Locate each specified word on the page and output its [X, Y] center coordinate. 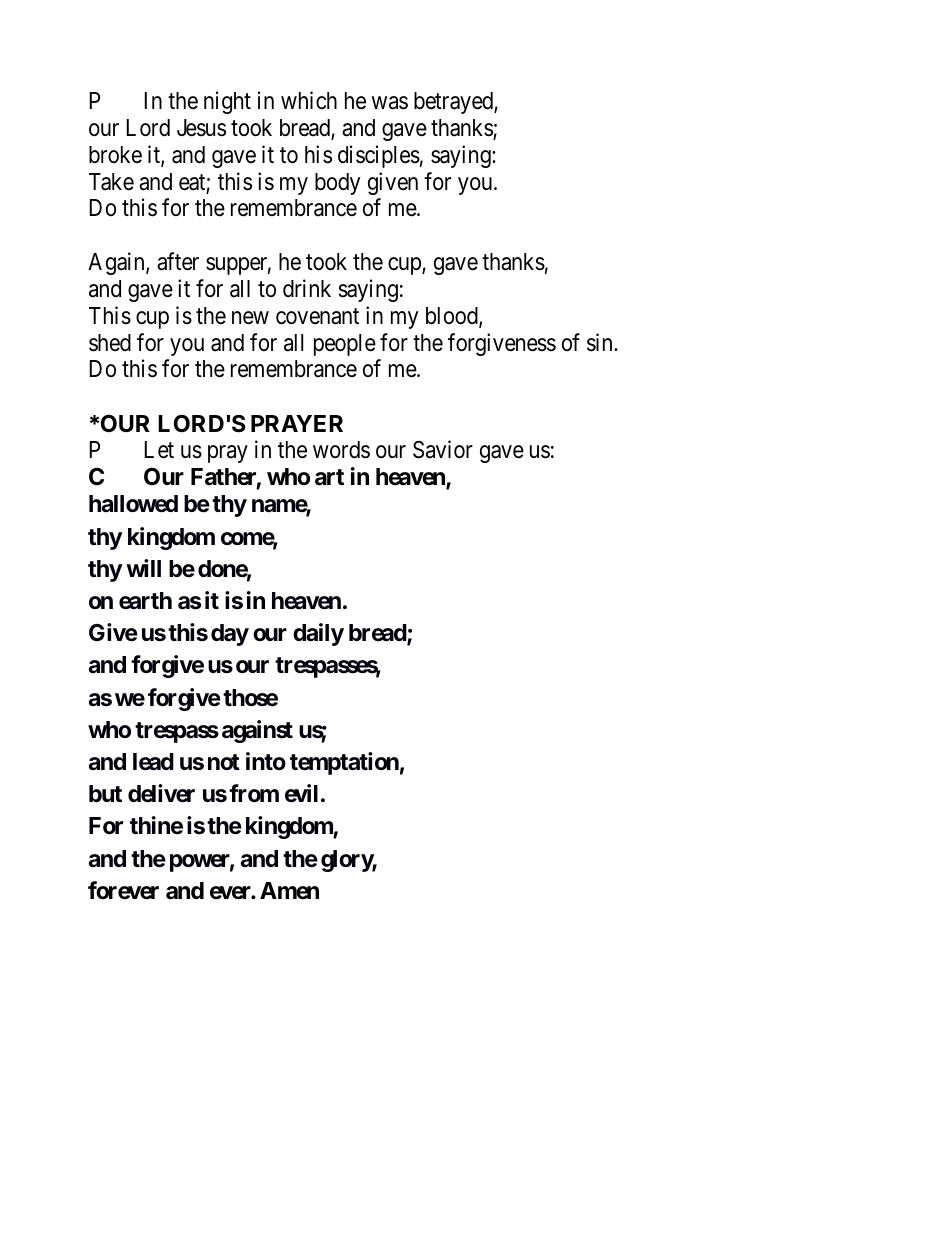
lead [153, 762]
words [341, 450]
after [178, 261]
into [266, 761]
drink [307, 288]
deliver [161, 793]
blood [453, 317]
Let [159, 450]
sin [601, 342]
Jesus [201, 128]
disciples [379, 156]
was [390, 103]
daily [318, 634]
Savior [443, 449]
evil [301, 793]
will [143, 568]
